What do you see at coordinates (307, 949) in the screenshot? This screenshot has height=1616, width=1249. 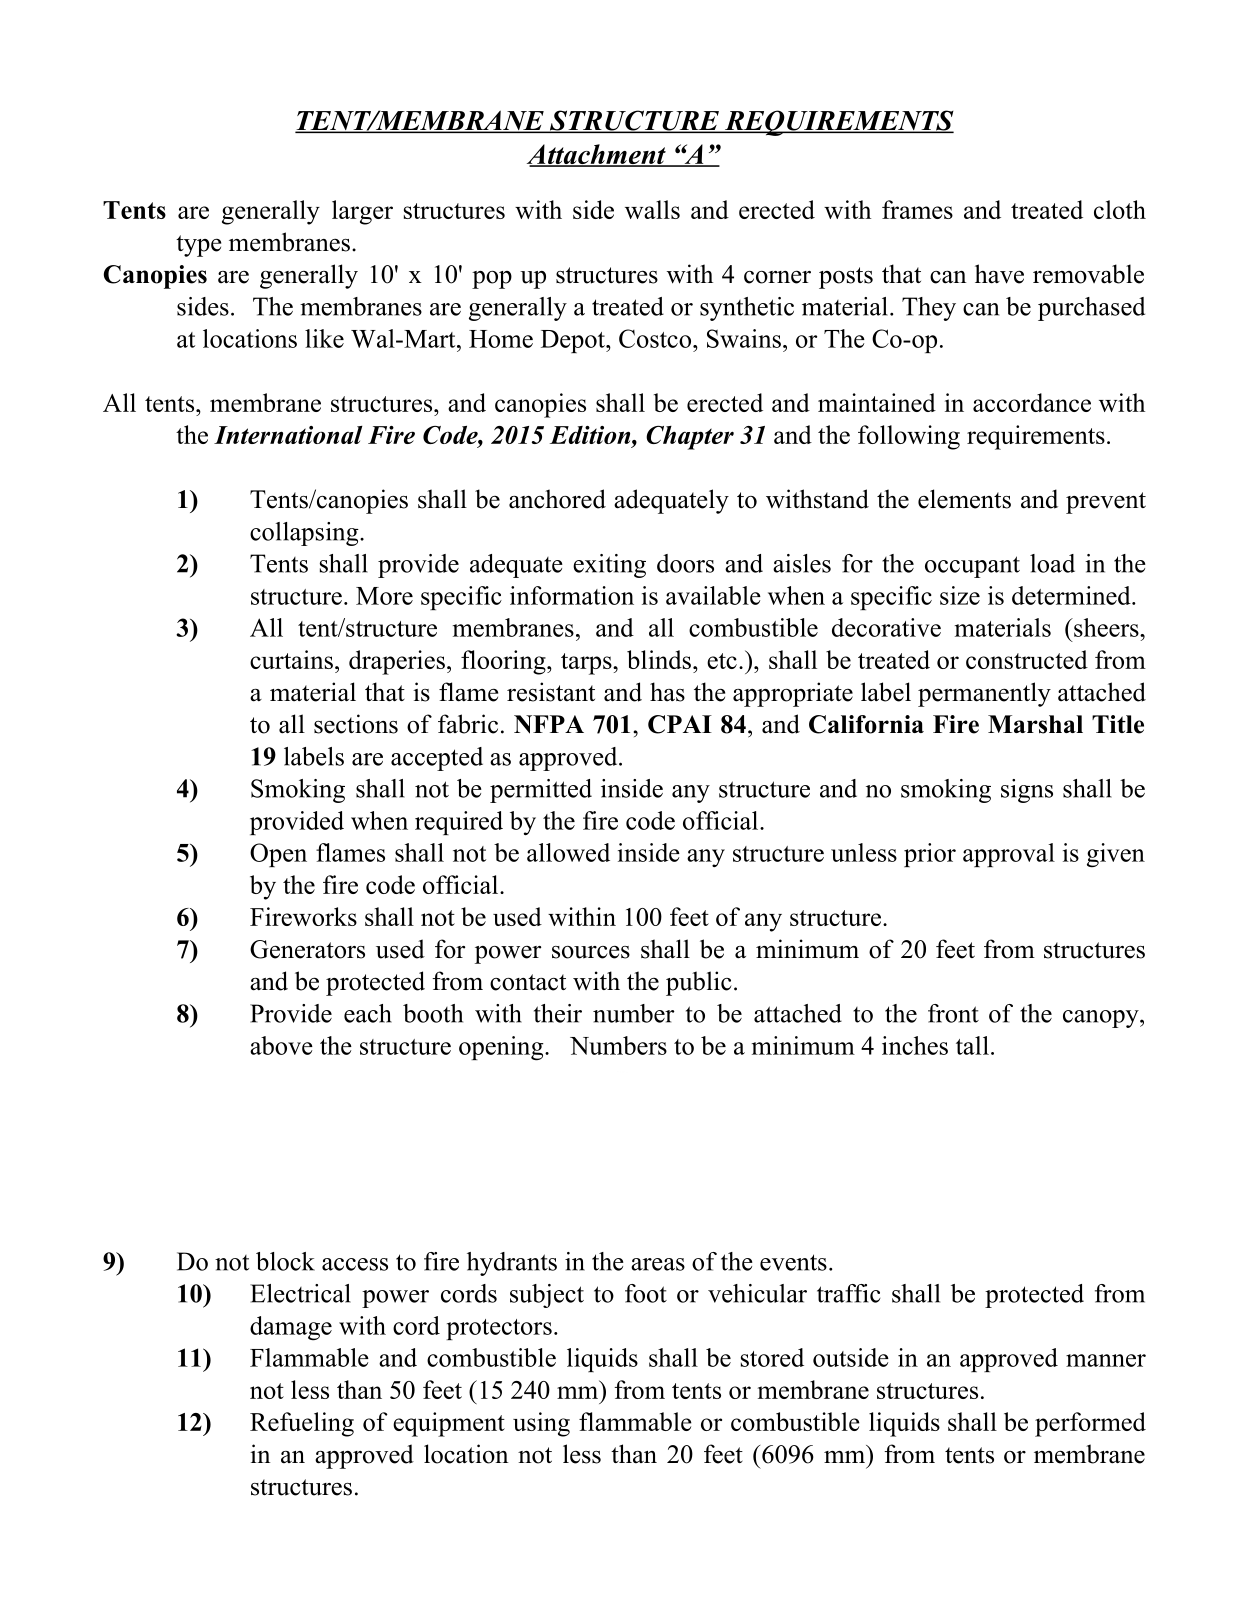 I see `Generators` at bounding box center [307, 949].
